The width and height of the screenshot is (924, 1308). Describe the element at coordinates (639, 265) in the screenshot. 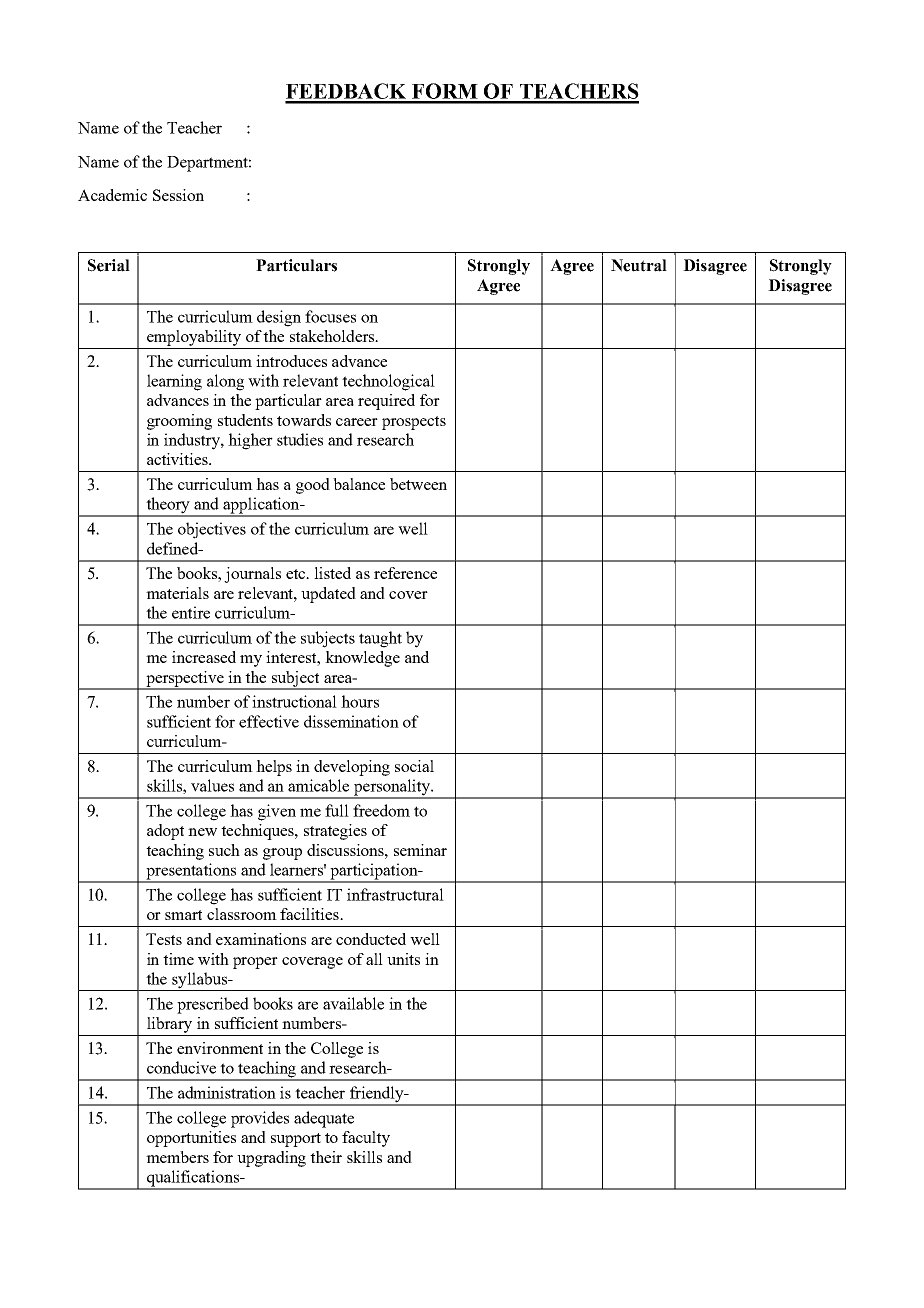

I see `Neutral` at that location.
